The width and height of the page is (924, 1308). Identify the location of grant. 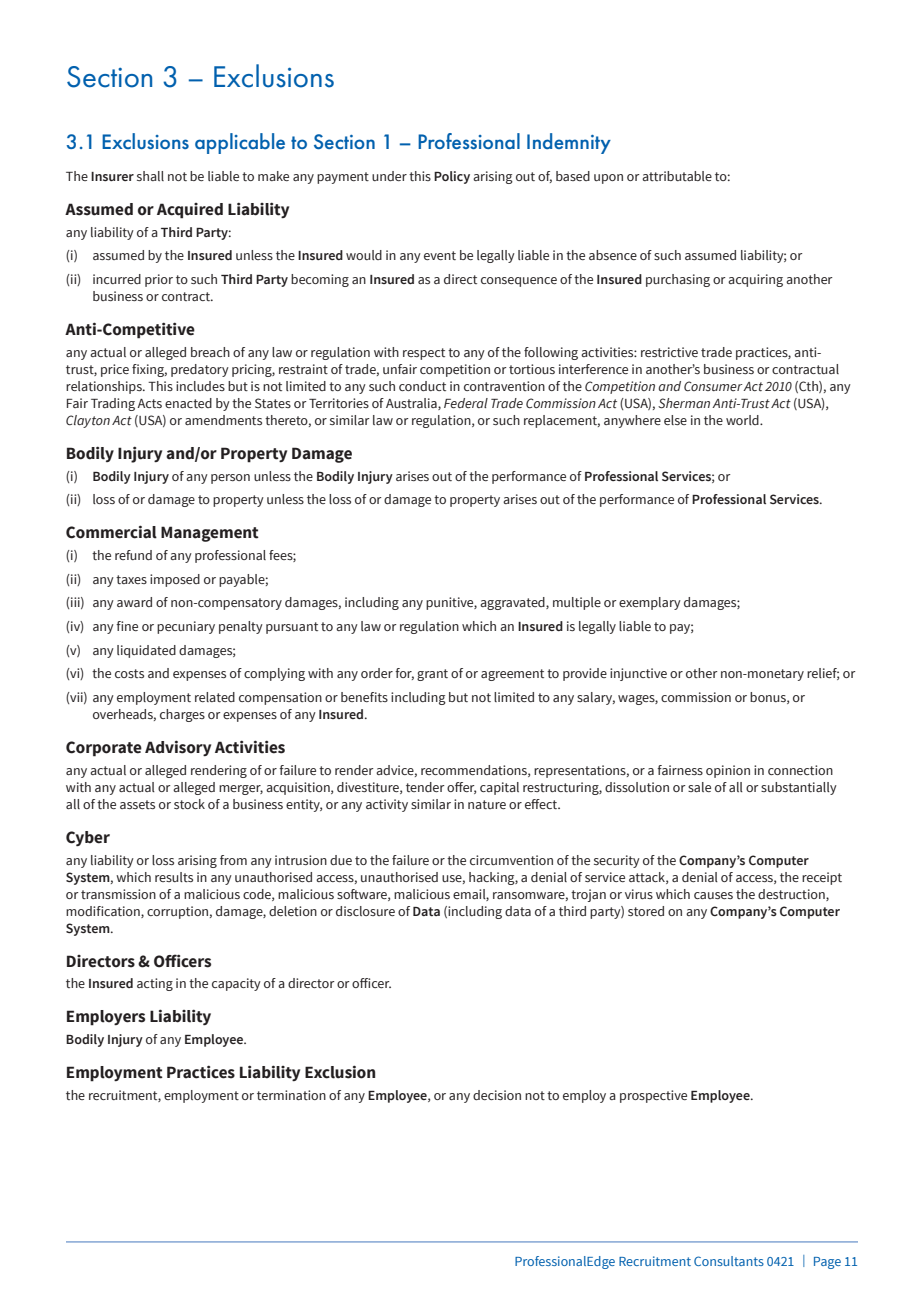
(432, 675).
